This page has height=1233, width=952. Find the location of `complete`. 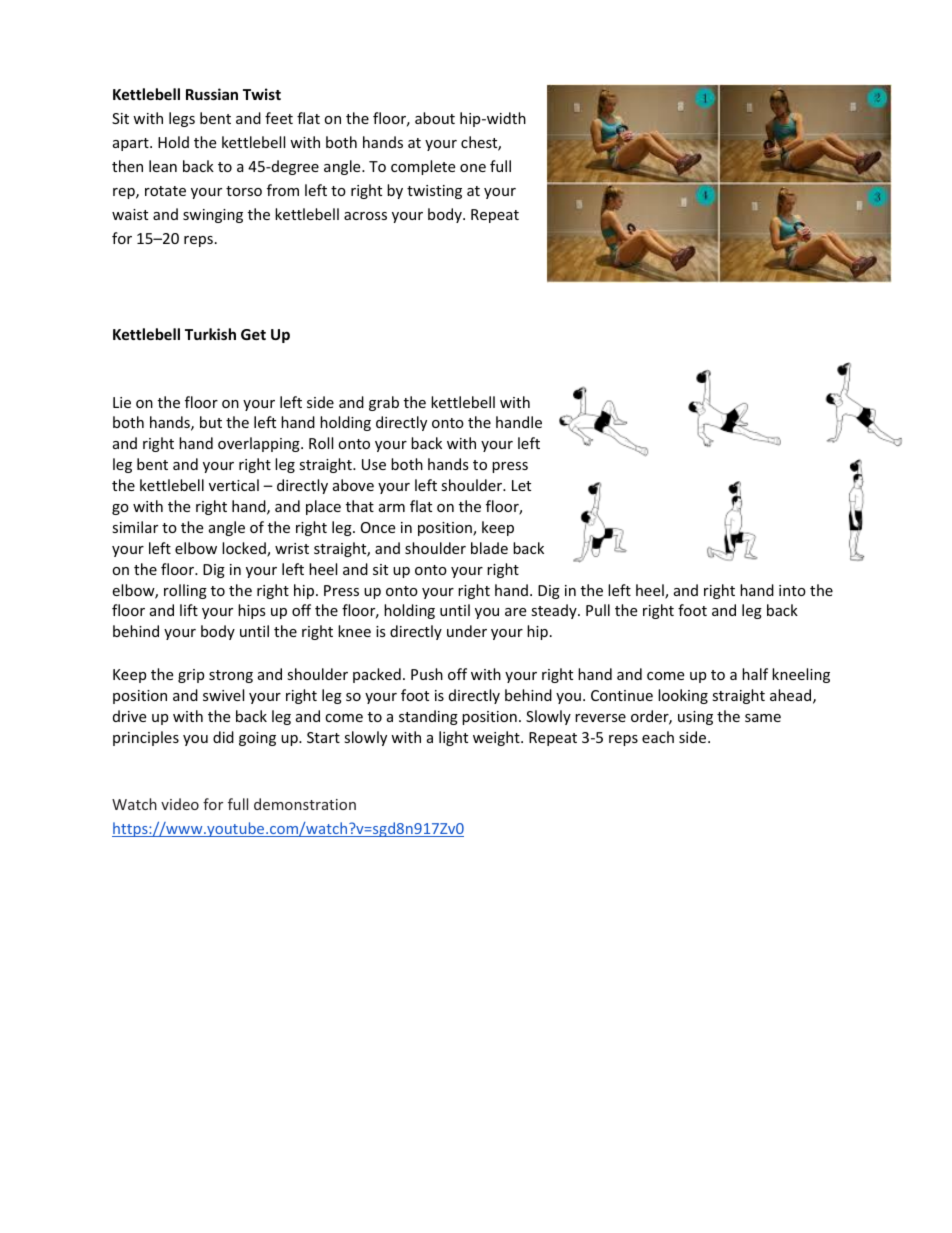

complete is located at coordinates (423, 167).
